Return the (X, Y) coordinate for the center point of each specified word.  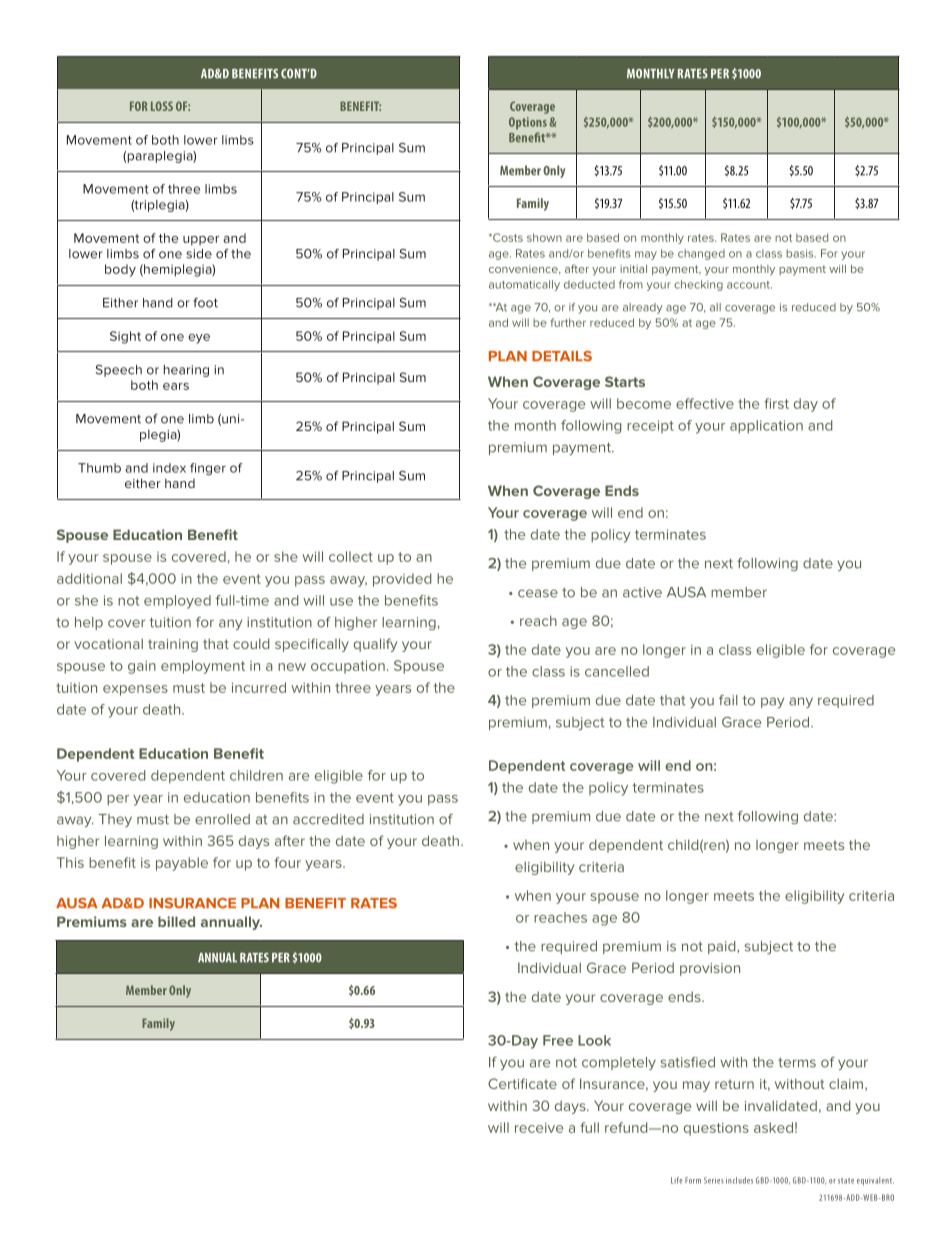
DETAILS (562, 356)
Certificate (522, 1083)
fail (728, 700)
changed (701, 254)
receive (539, 1128)
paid (723, 947)
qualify (375, 645)
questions (716, 1129)
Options (528, 123)
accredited (328, 819)
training (173, 645)
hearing (186, 371)
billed (176, 921)
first (776, 403)
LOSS (162, 106)
